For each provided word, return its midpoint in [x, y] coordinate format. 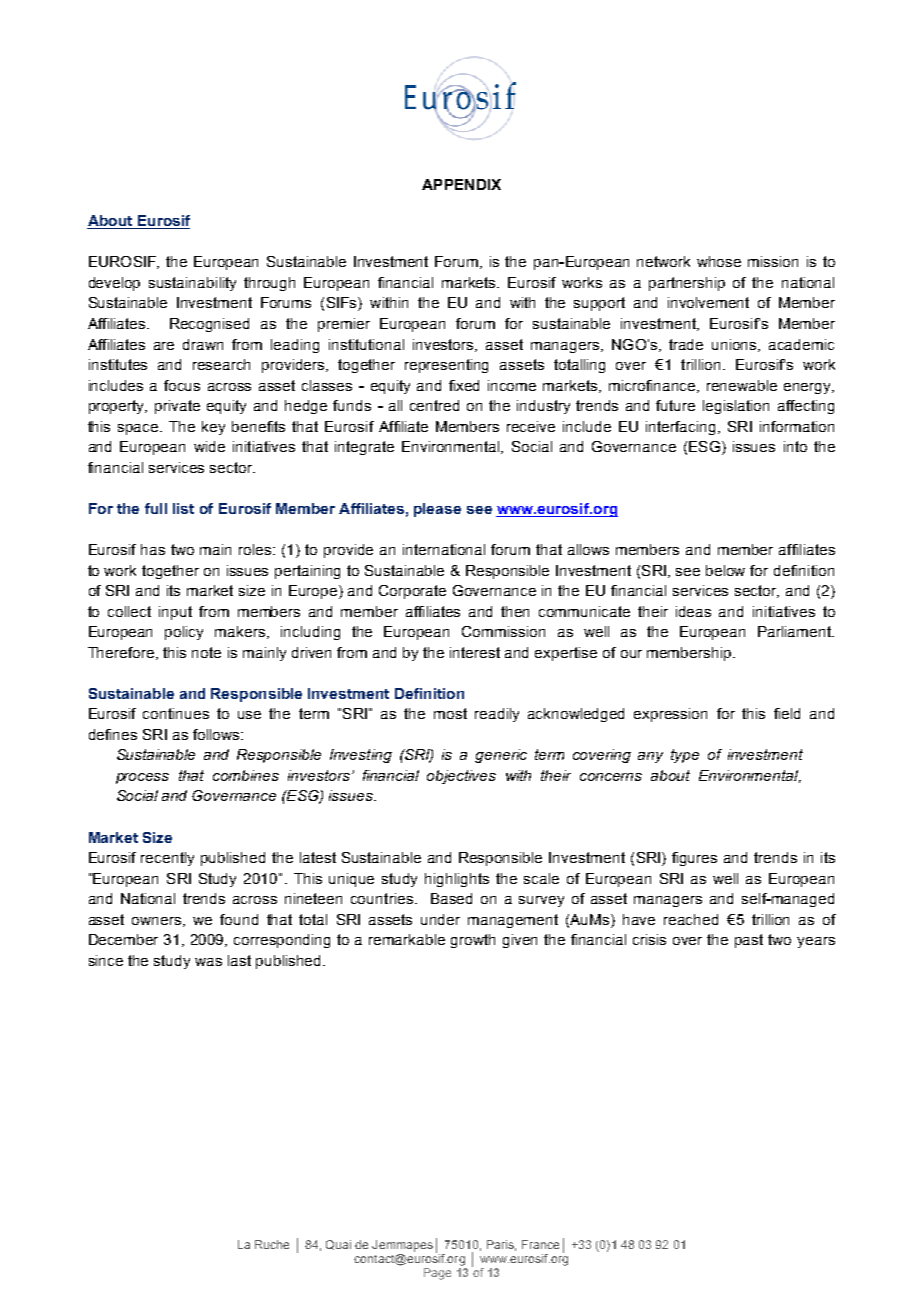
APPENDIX [461, 184]
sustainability [192, 284]
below [725, 570]
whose [719, 261]
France [540, 1244]
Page [437, 1274]
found [239, 919]
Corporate [412, 592]
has [153, 549]
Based [451, 898]
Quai [338, 1245]
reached [691, 919]
